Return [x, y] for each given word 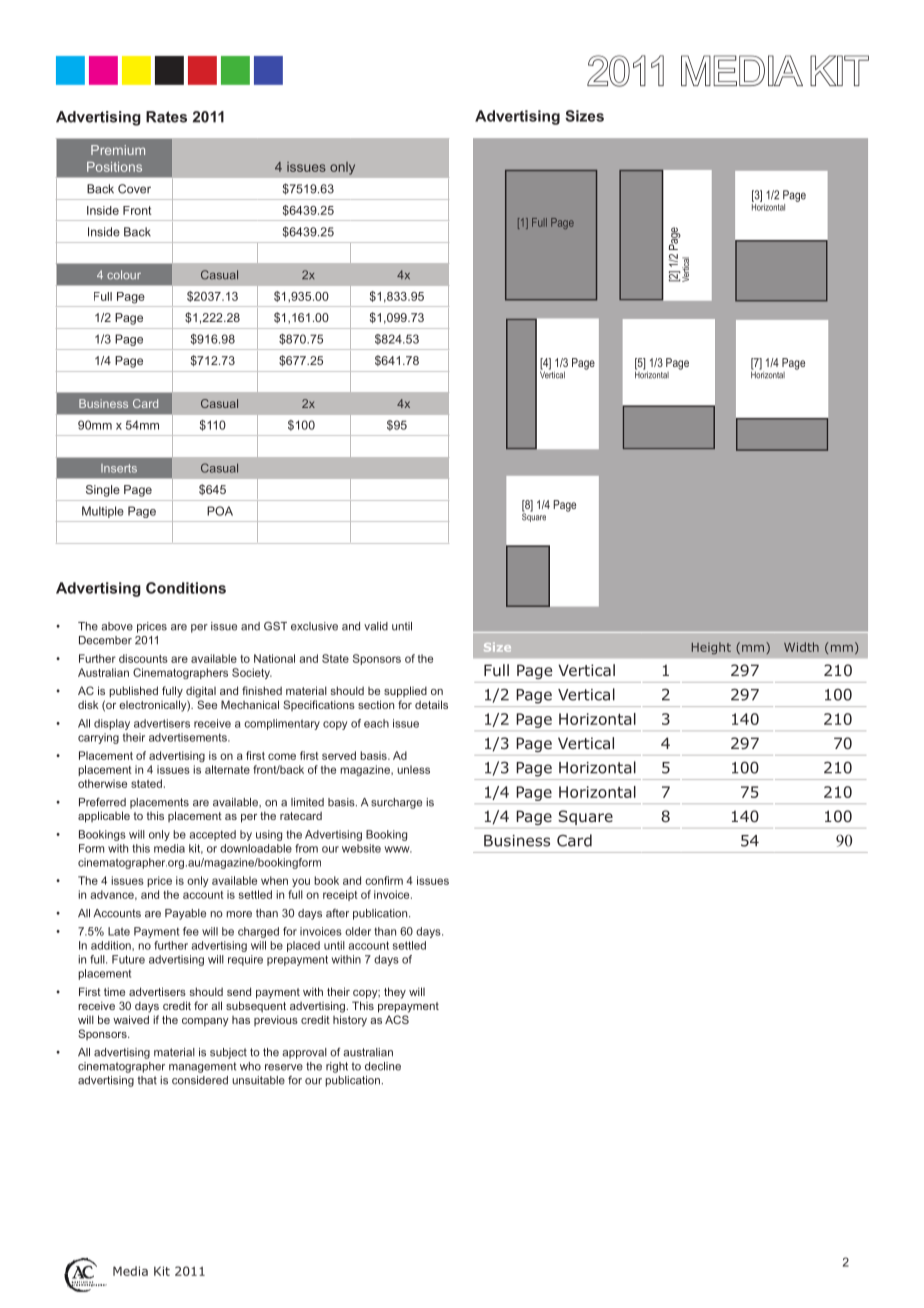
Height [711, 648]
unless [413, 769]
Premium [118, 150]
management [202, 1067]
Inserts [119, 468]
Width [801, 647]
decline [383, 1066]
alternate [227, 769]
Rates [166, 117]
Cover [134, 189]
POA [220, 511]
